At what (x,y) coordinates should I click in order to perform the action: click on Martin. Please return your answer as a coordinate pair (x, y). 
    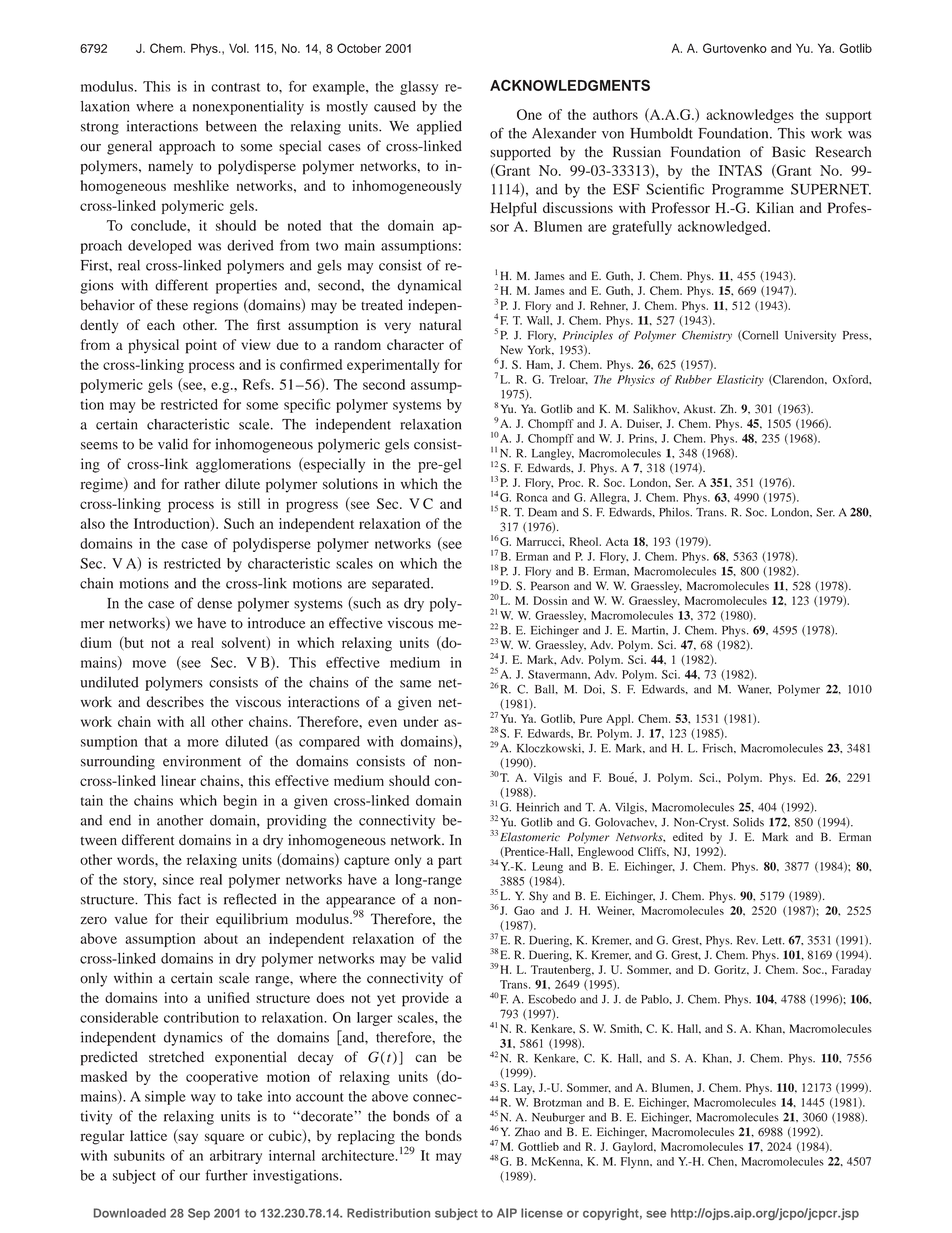
    Looking at the image, I should click on (650, 630).
